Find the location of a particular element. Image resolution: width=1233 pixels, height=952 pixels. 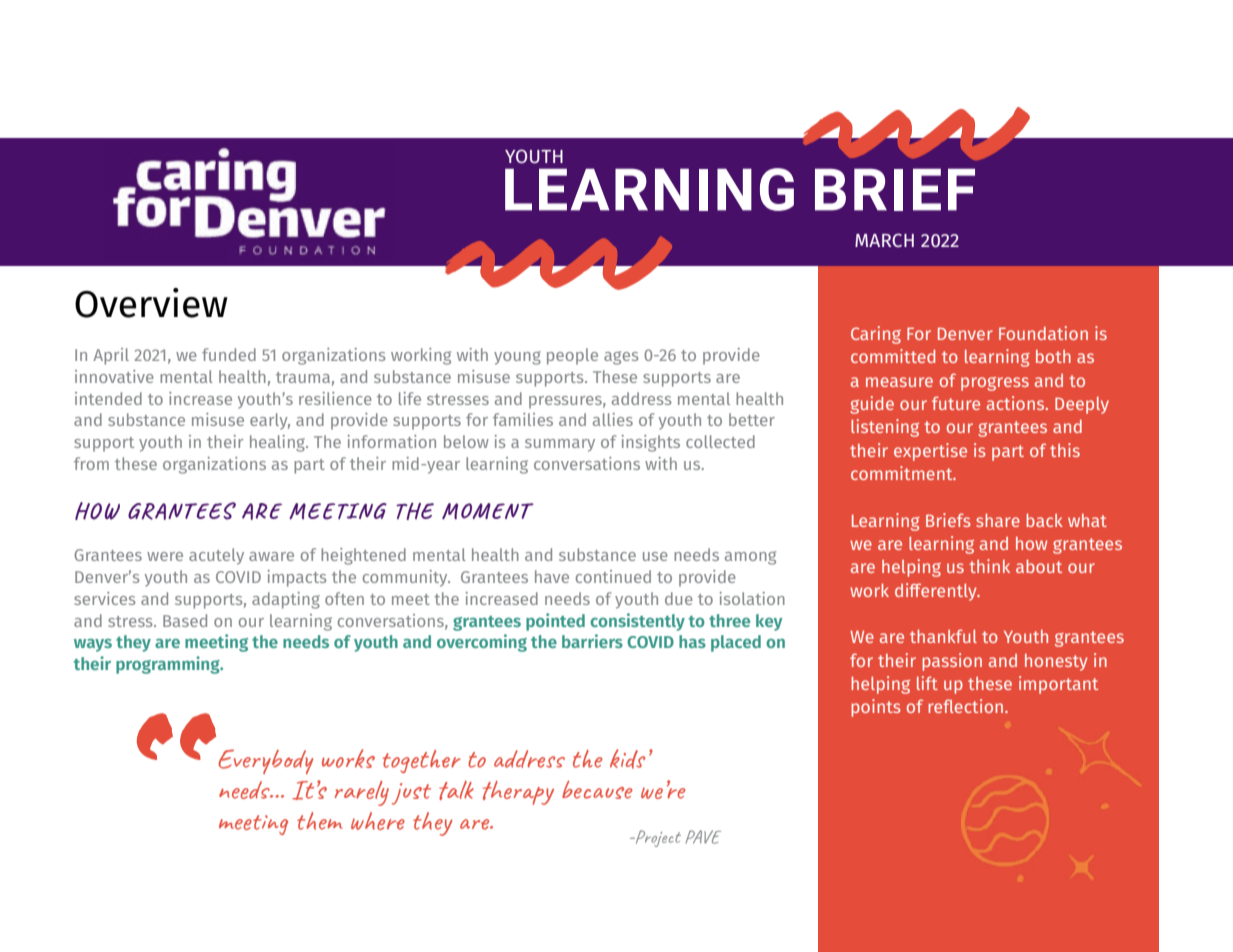

Overview is located at coordinates (151, 303).
